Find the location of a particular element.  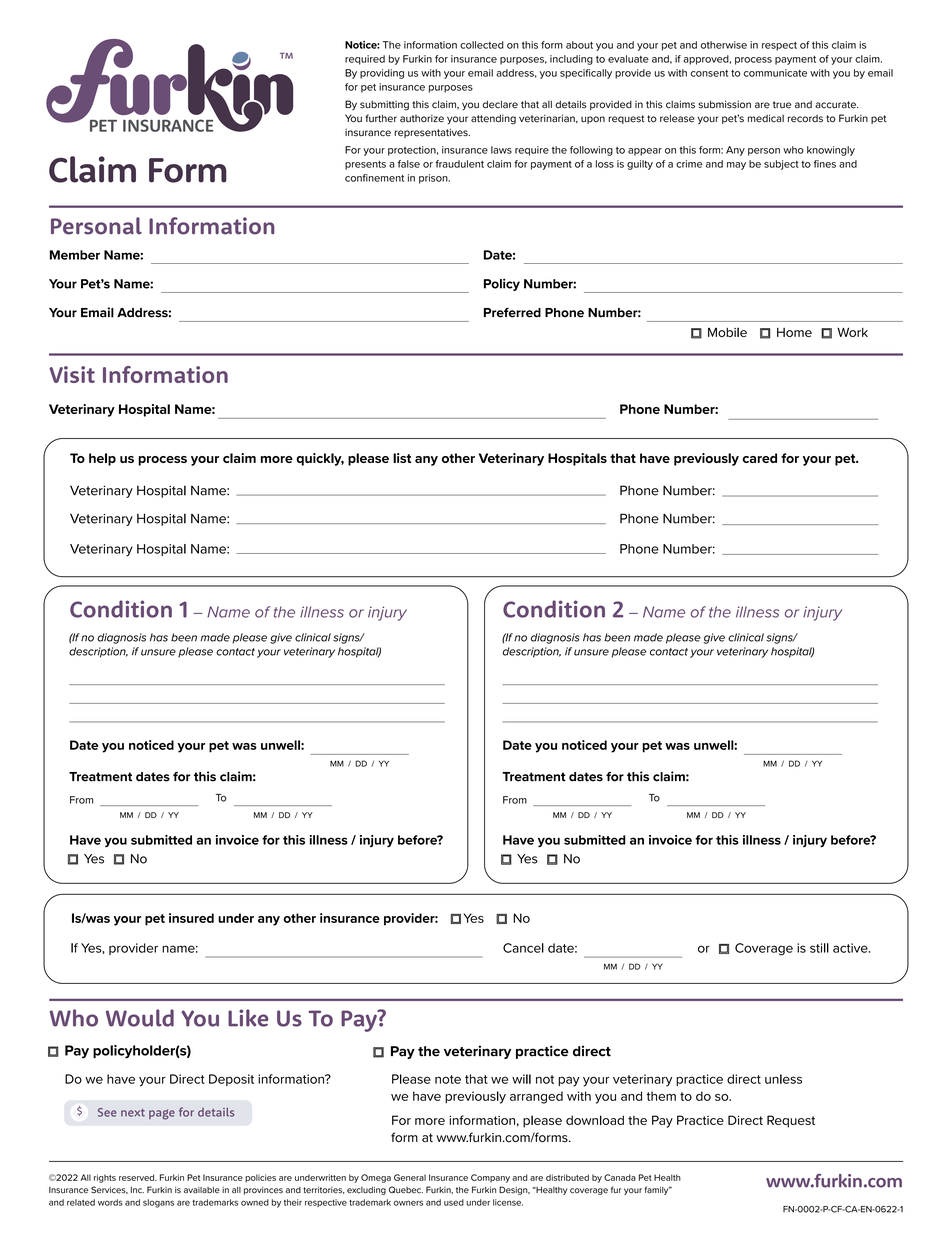

still is located at coordinates (819, 948).
